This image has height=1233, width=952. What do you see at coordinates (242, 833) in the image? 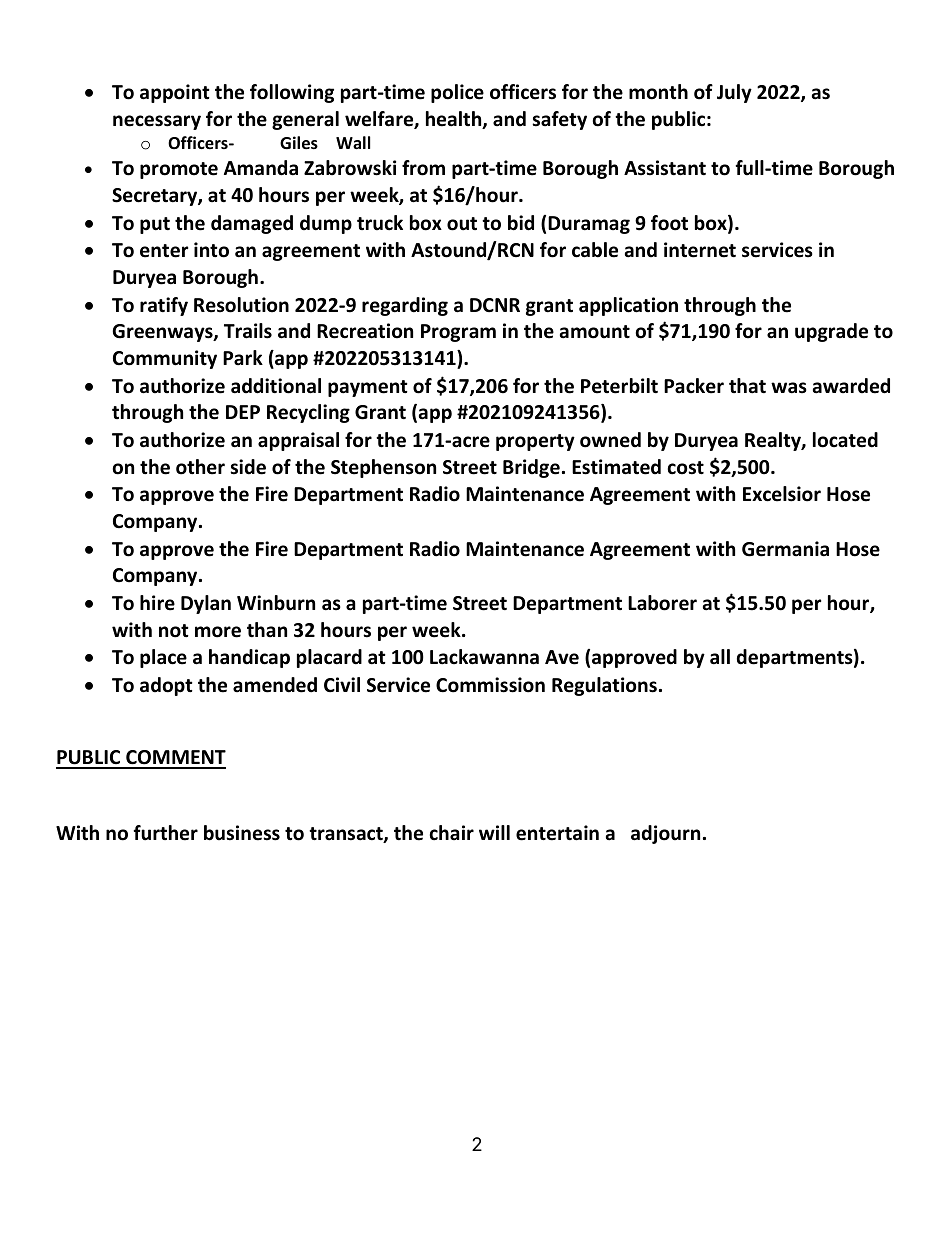
I see `business` at bounding box center [242, 833].
